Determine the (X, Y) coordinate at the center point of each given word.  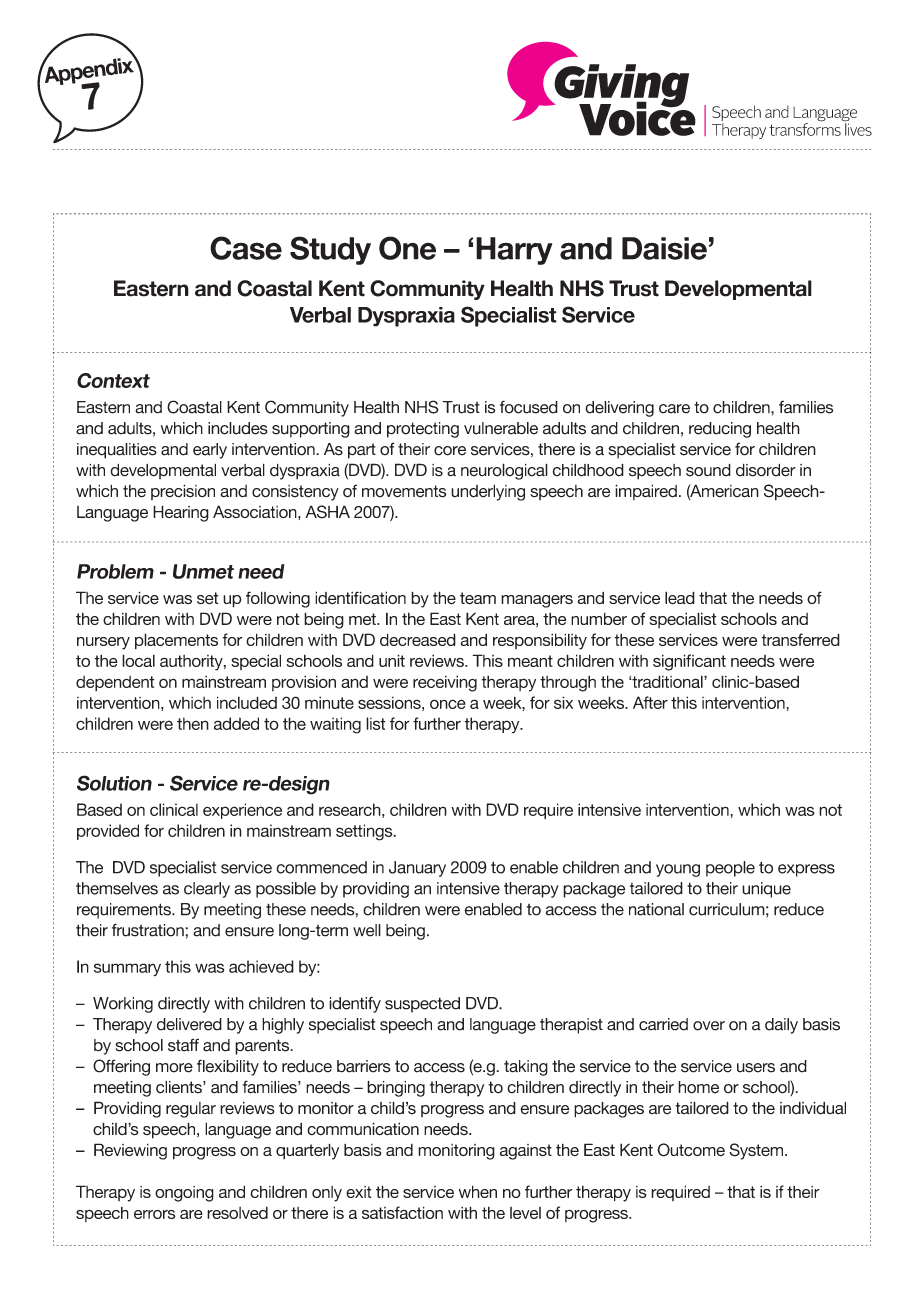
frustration (149, 930)
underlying (488, 492)
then (193, 723)
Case (246, 248)
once (448, 704)
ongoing (184, 1194)
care (674, 409)
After (650, 702)
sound (708, 470)
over (709, 1026)
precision (183, 492)
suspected (422, 1005)
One (407, 248)
